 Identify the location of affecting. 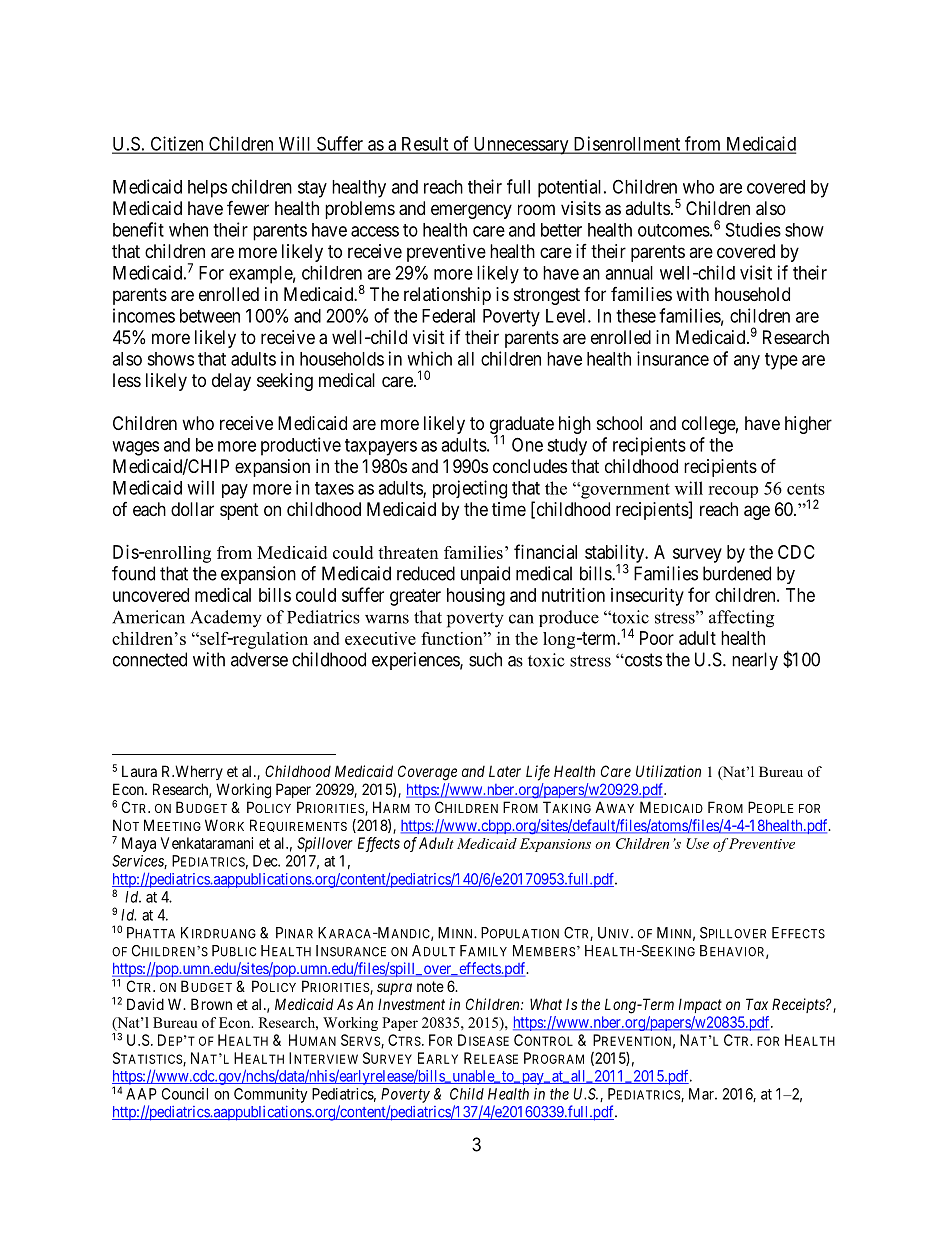
(741, 619).
